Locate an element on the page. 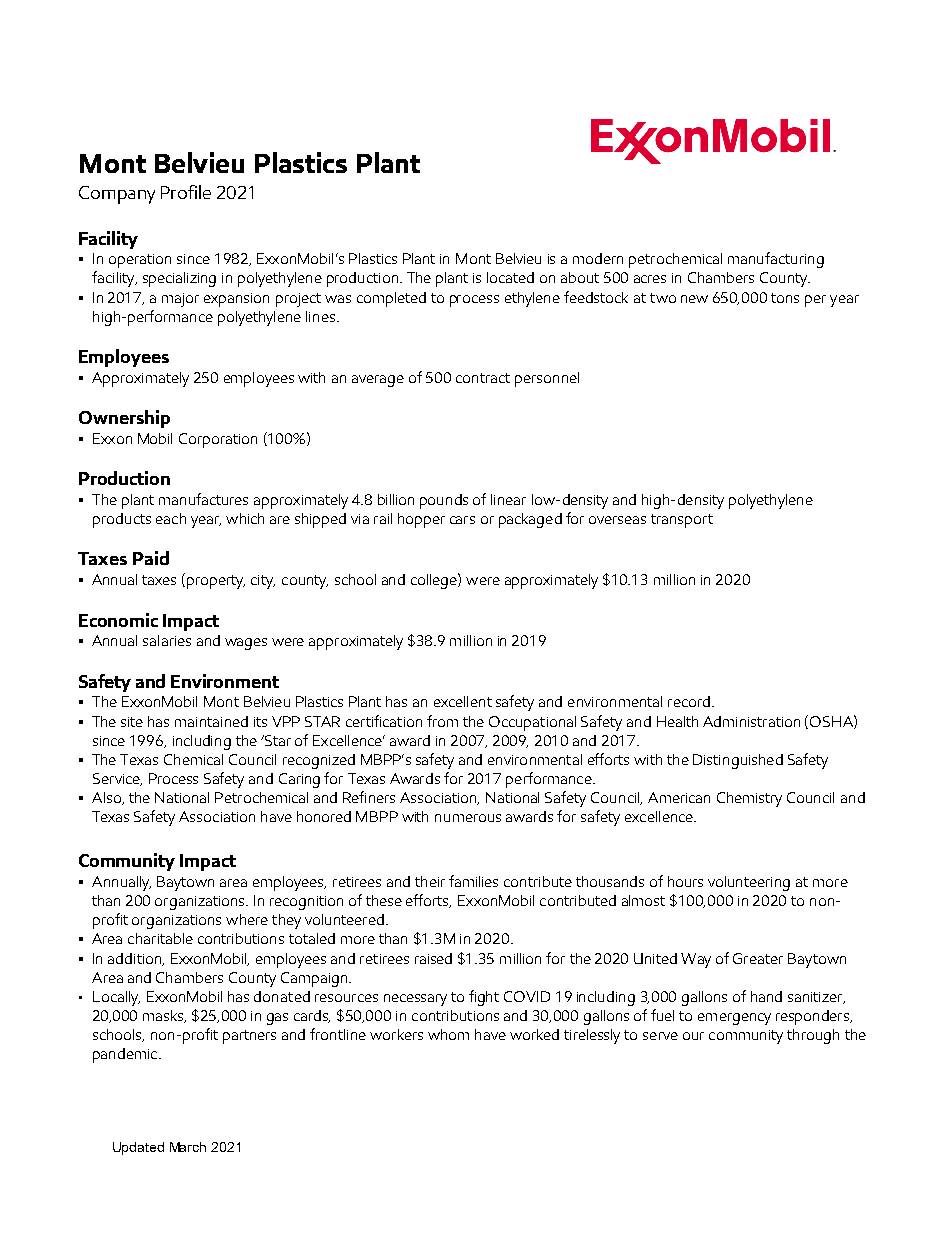 Image resolution: width=952 pixels, height=1233 pixels. salaries is located at coordinates (167, 640).
